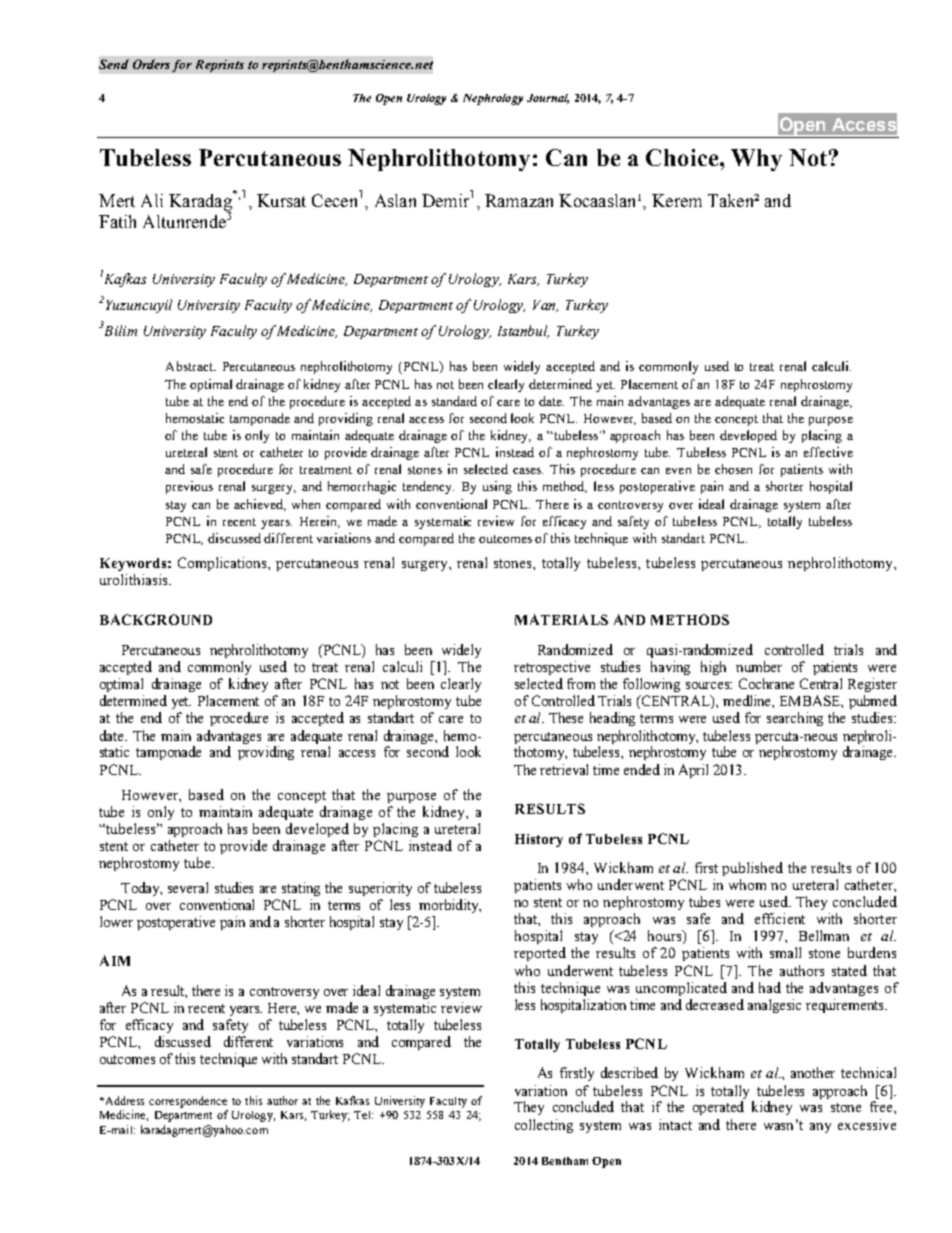  Describe the element at coordinates (544, 1126) in the screenshot. I see `collecting` at that location.
